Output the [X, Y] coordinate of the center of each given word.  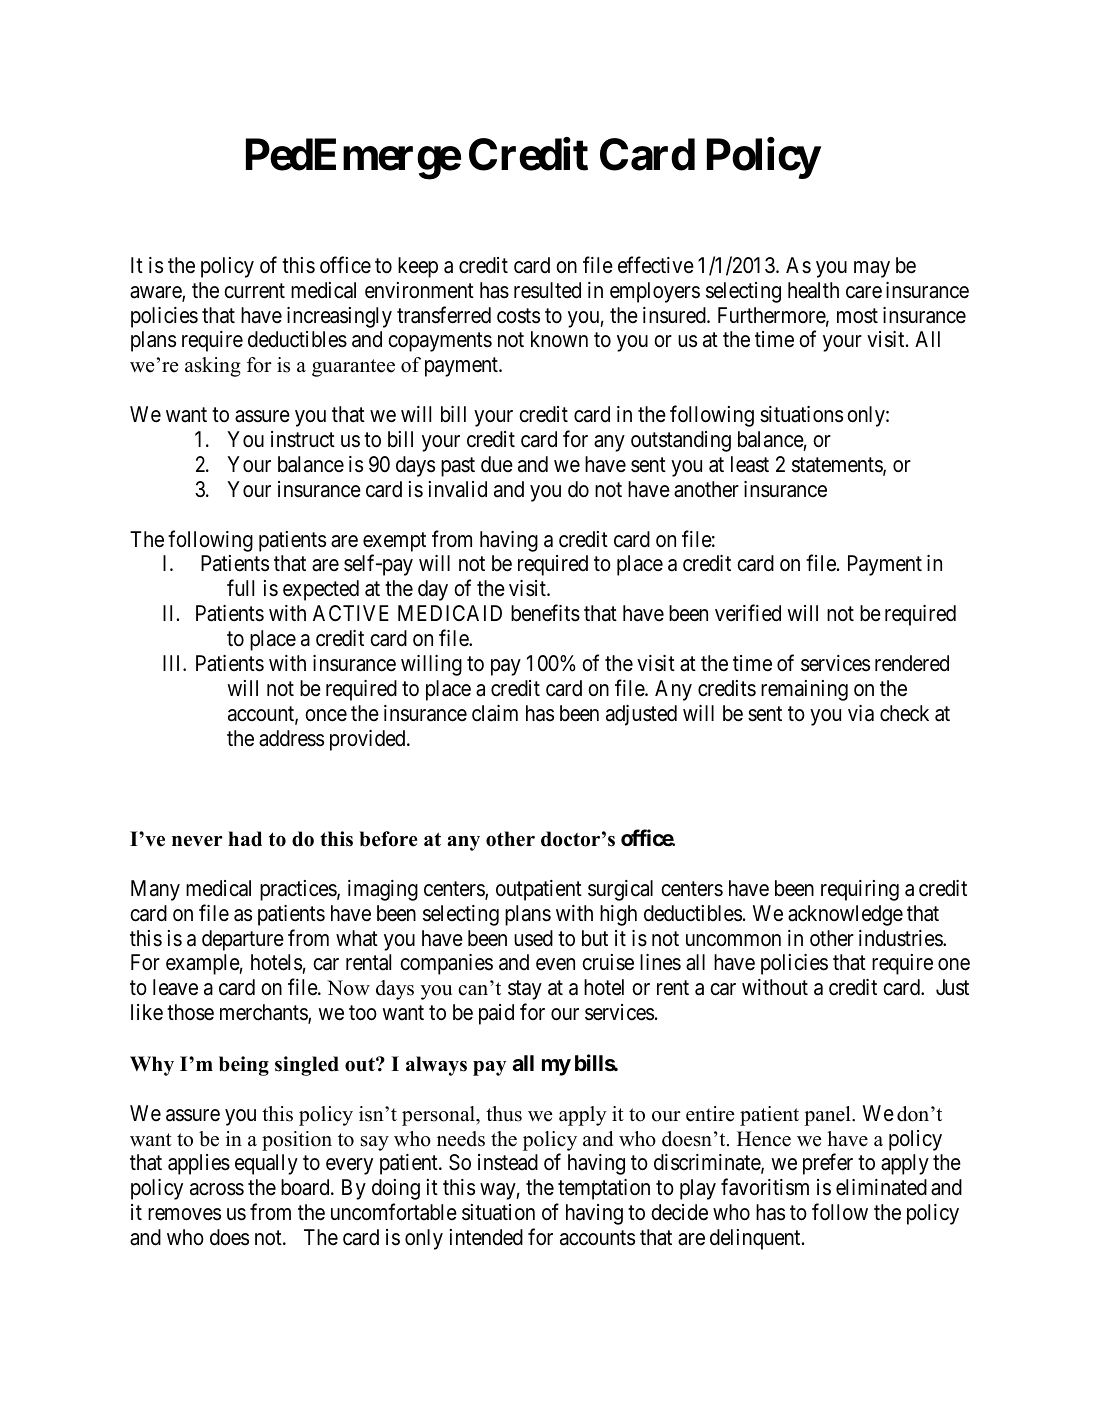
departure [243, 940]
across [217, 1189]
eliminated [881, 1187]
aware [156, 293]
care [864, 292]
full [240, 588]
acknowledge [845, 915]
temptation [604, 1189]
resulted [547, 290]
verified [748, 613]
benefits [545, 613]
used [533, 938]
